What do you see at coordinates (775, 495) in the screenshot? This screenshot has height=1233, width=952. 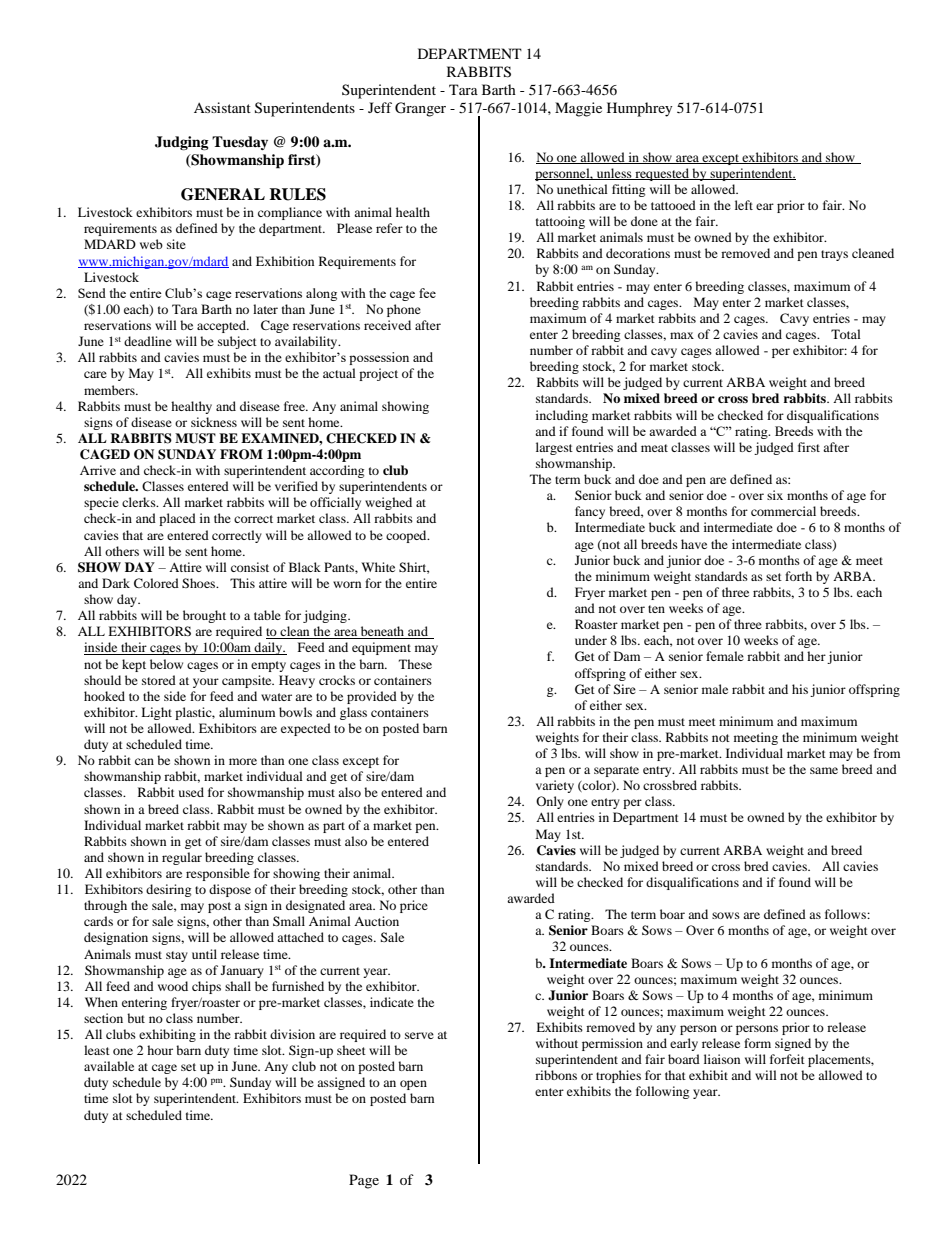 I see `six` at bounding box center [775, 495].
